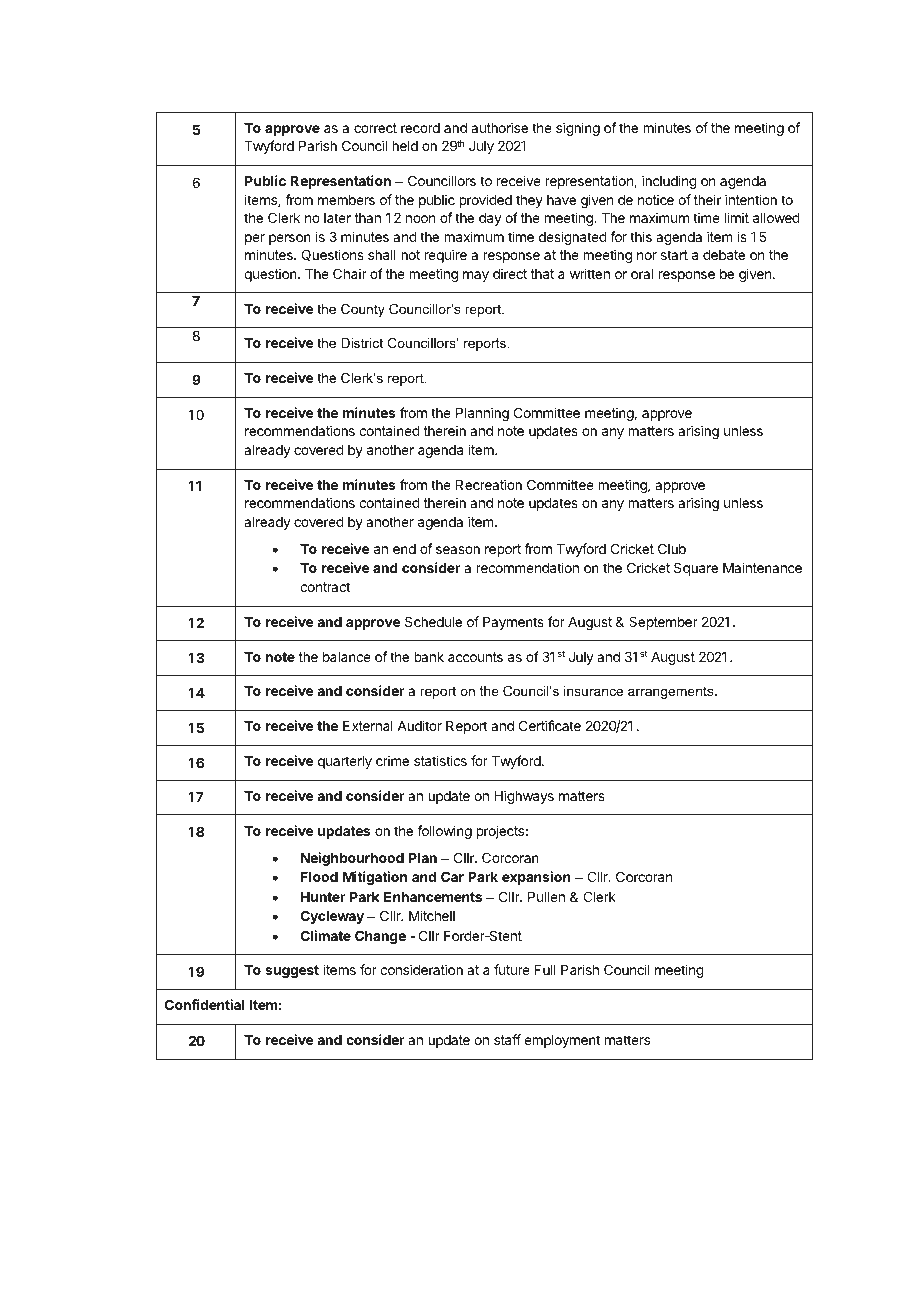 This screenshot has width=924, height=1308. Describe the element at coordinates (696, 569) in the screenshot. I see `Square` at that location.
